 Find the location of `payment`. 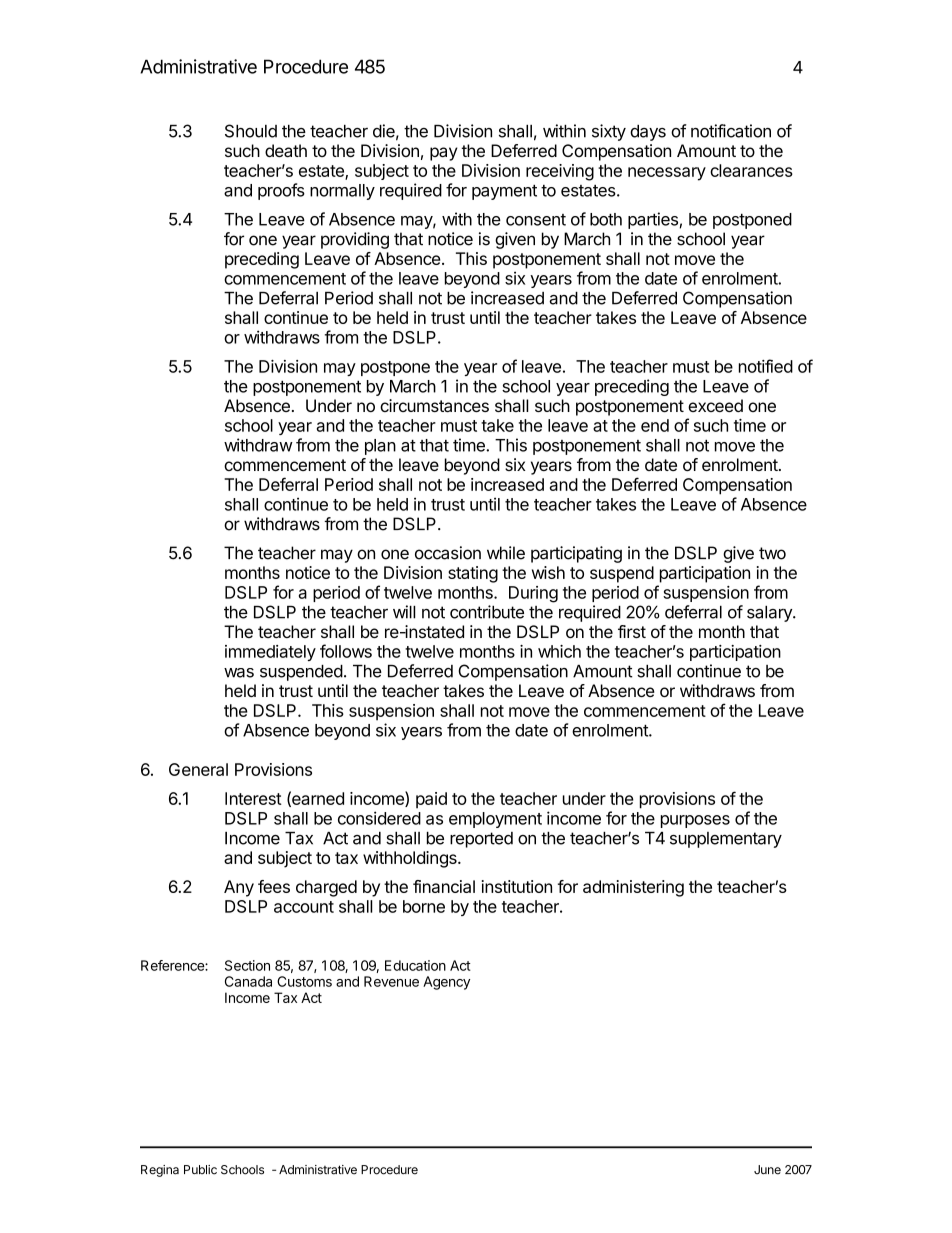

payment is located at coordinates (504, 192).
